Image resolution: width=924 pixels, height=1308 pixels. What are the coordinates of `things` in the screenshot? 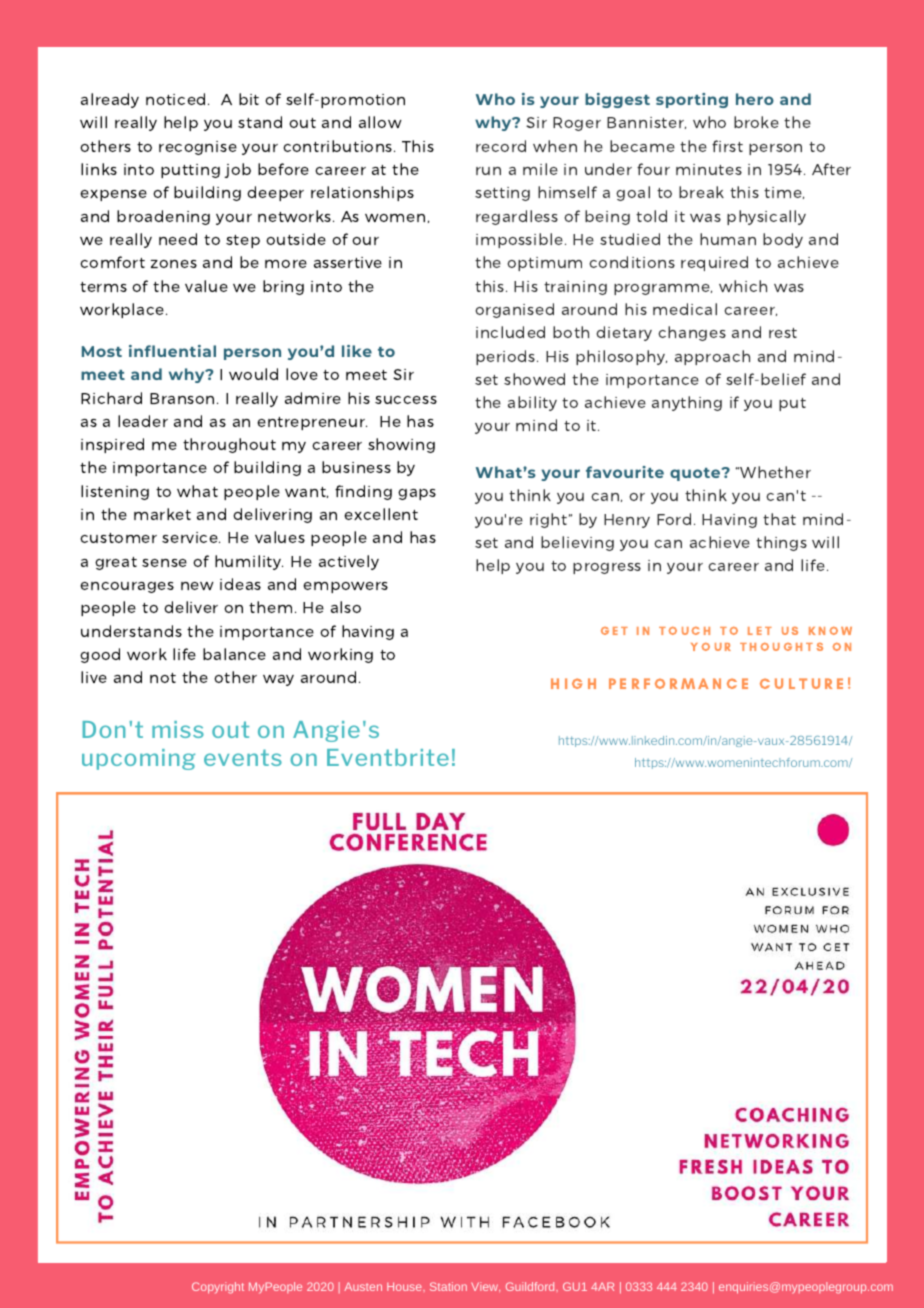 It's located at (781, 543).
